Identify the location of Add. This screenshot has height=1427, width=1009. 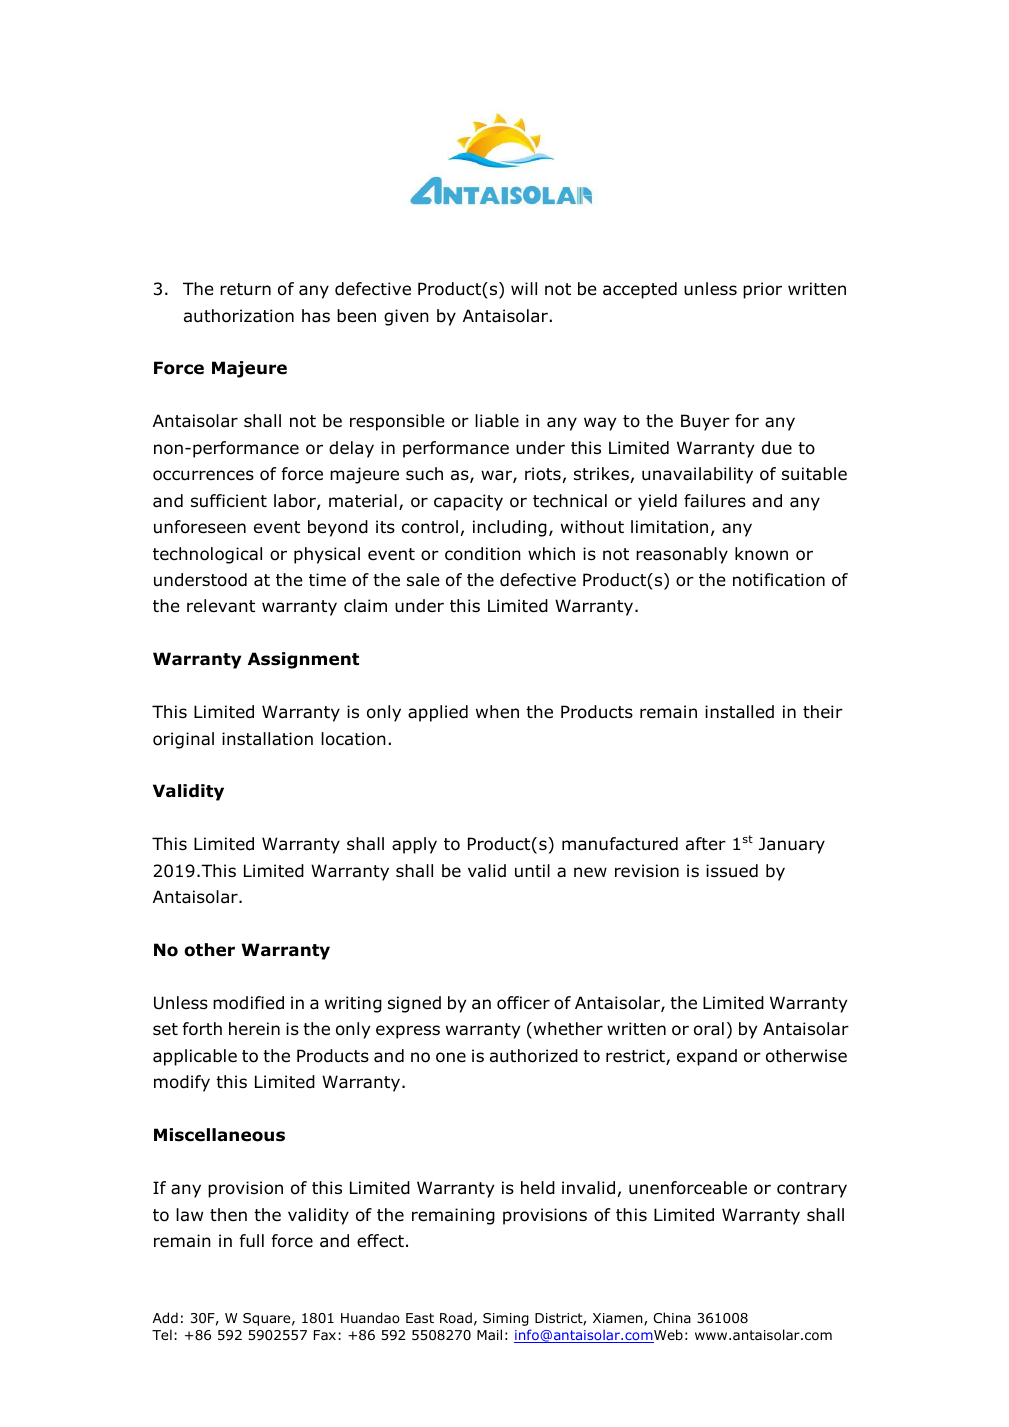
(165, 1318).
